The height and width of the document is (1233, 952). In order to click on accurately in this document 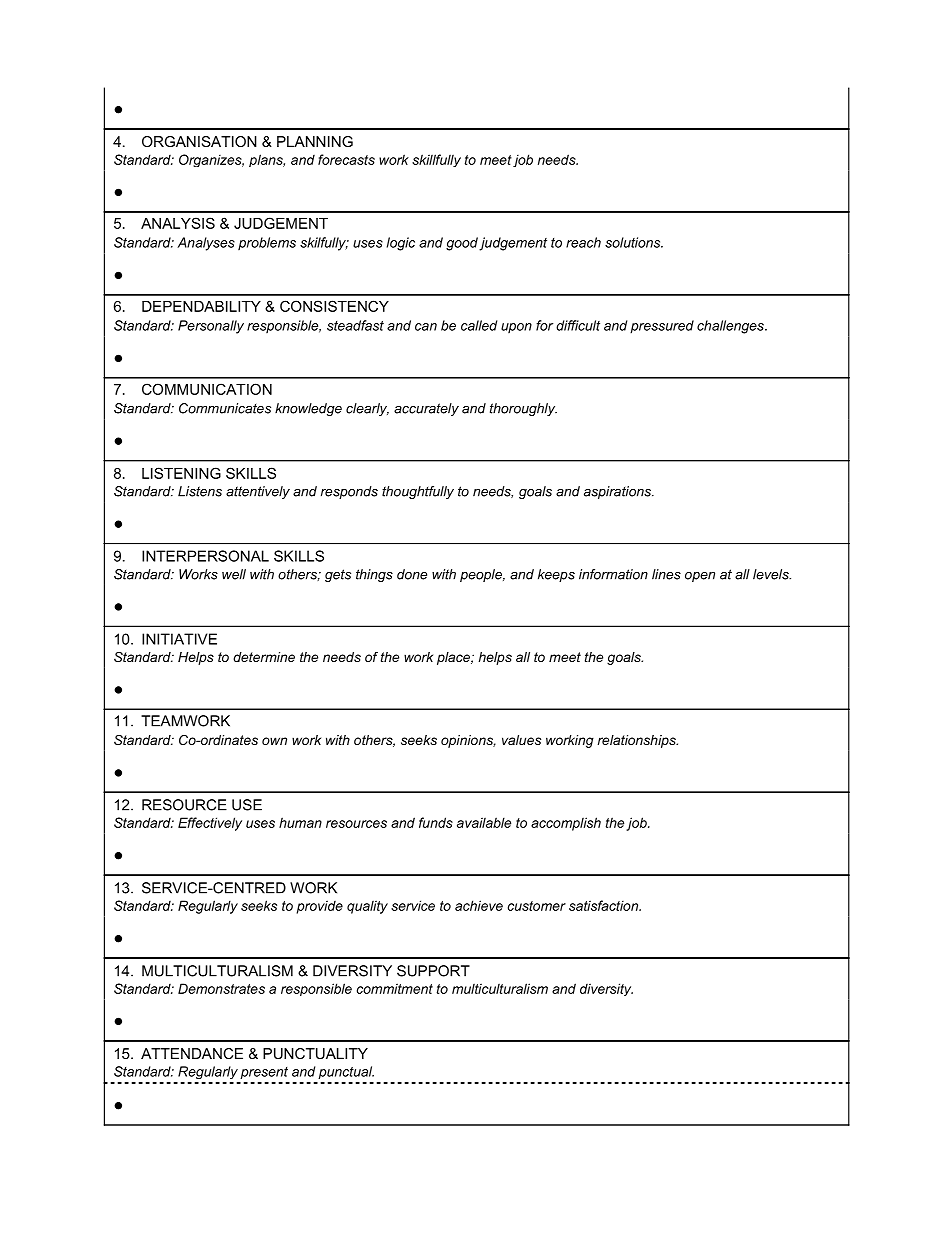, I will do `click(426, 409)`.
